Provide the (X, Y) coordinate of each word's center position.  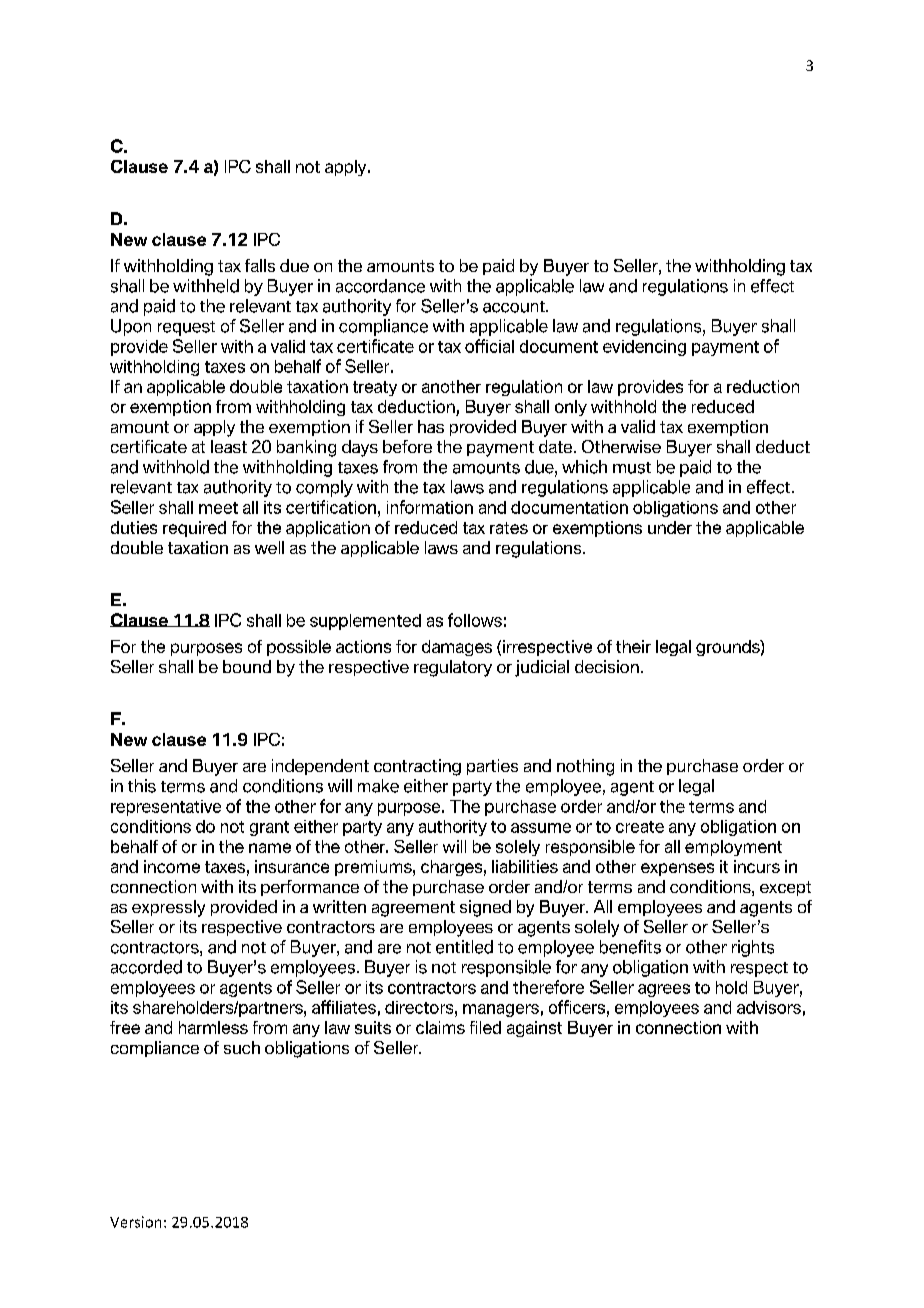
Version (135, 1222)
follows (475, 620)
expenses (677, 869)
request (186, 328)
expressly (168, 908)
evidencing (644, 348)
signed (485, 908)
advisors (769, 1007)
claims (440, 1027)
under (670, 527)
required (194, 529)
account (515, 307)
